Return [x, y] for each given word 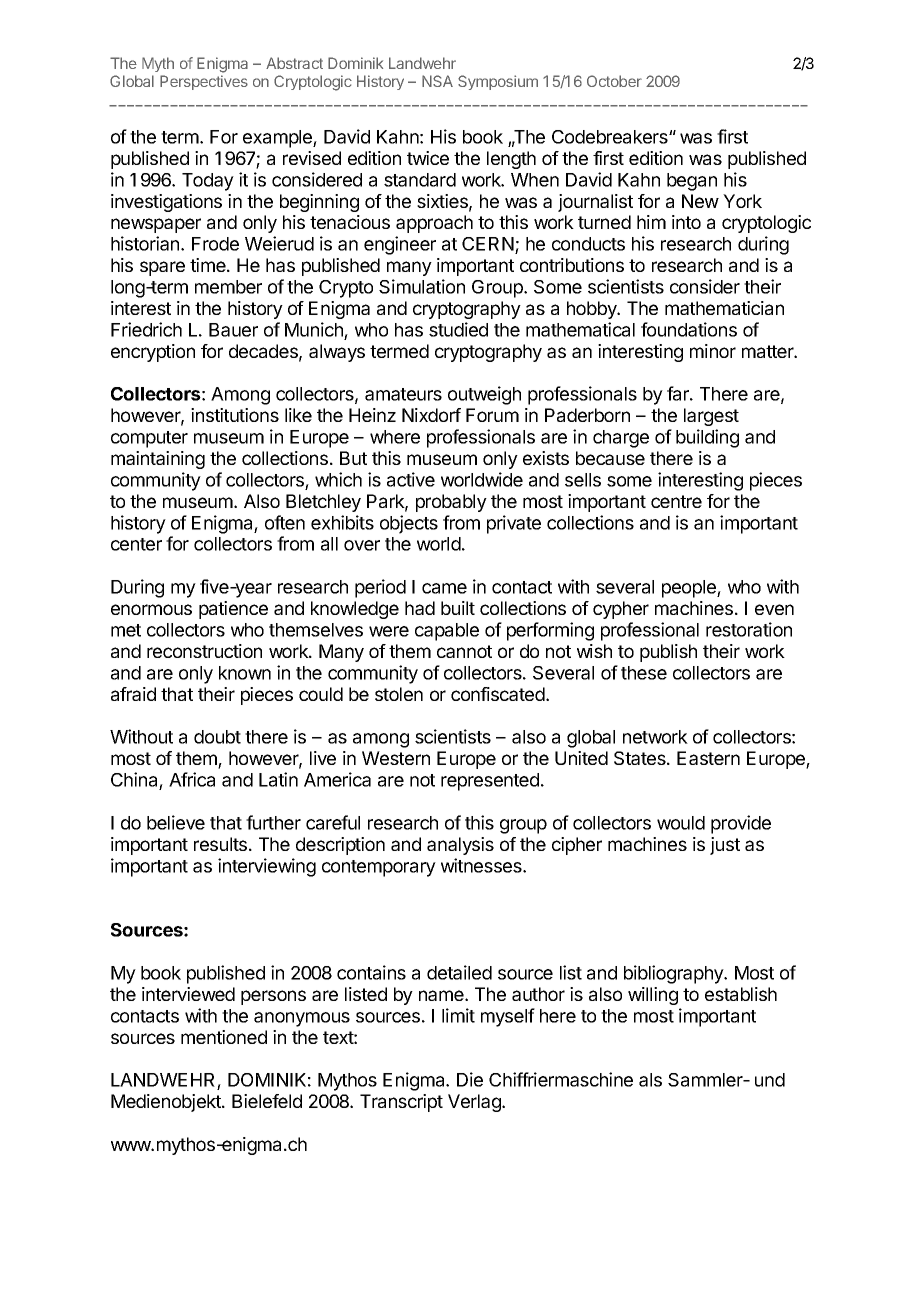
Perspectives [204, 82]
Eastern [708, 758]
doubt [217, 737]
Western [396, 758]
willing [653, 996]
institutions [235, 415]
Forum [492, 415]
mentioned [224, 1037]
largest [711, 417]
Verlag [475, 1103]
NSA [437, 81]
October [614, 81]
